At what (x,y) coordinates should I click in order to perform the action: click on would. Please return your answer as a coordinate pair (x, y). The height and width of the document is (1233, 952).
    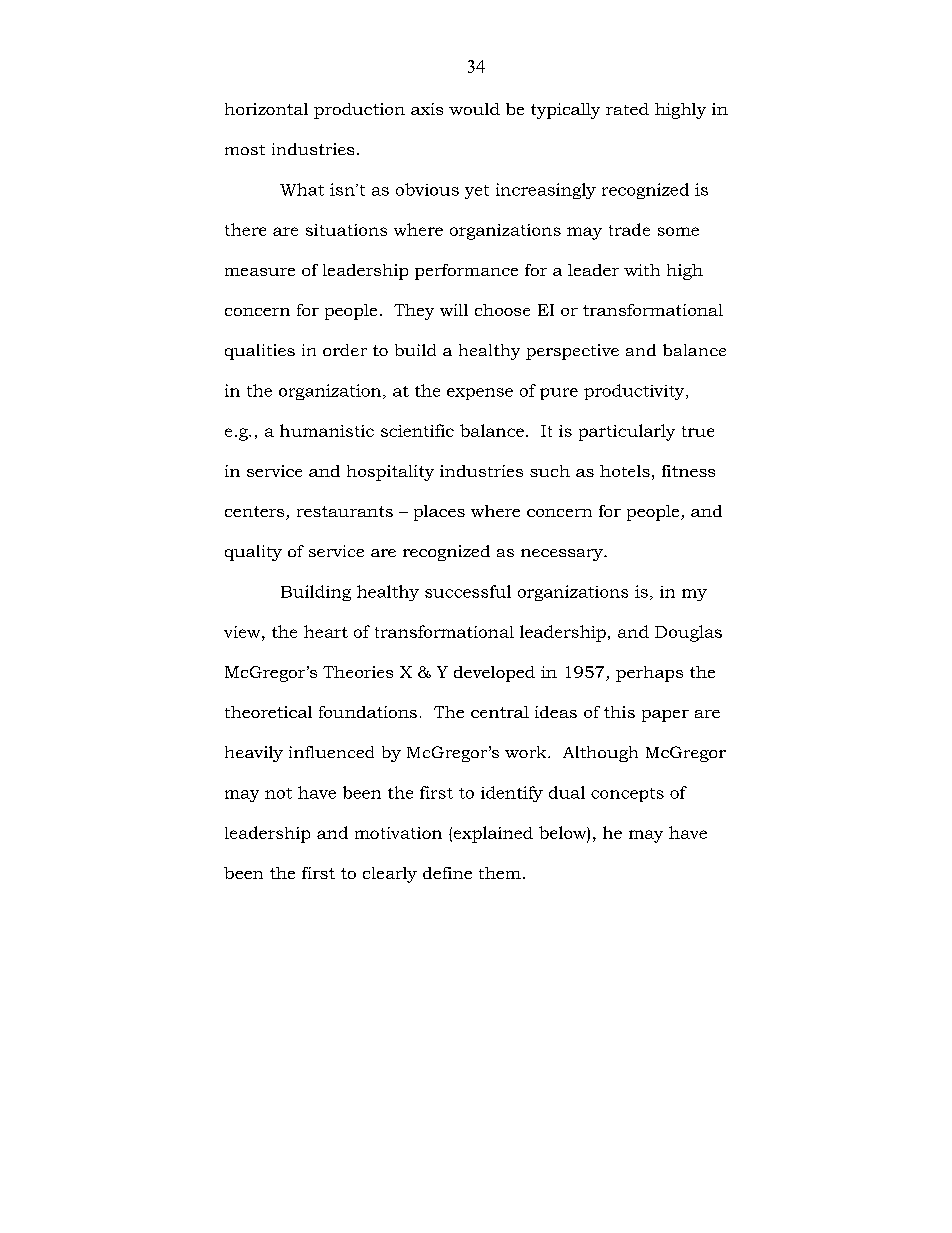
    Looking at the image, I should click on (474, 109).
